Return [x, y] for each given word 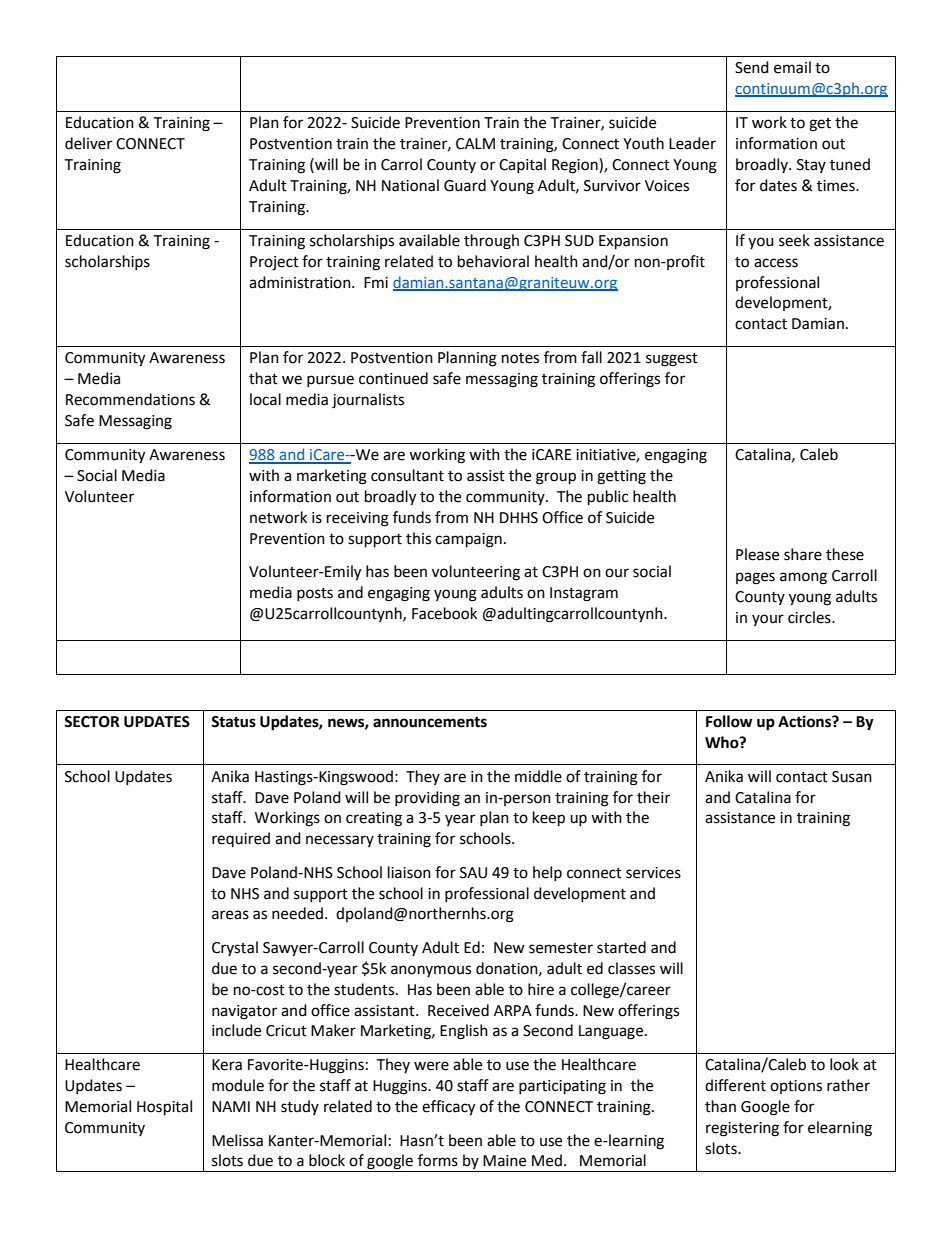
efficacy [448, 1108]
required [241, 839]
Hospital [164, 1108]
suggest [672, 360]
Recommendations [130, 399]
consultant [407, 475]
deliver [88, 143]
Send [752, 67]
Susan [852, 777]
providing [427, 799]
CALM [475, 144]
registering [742, 1129]
